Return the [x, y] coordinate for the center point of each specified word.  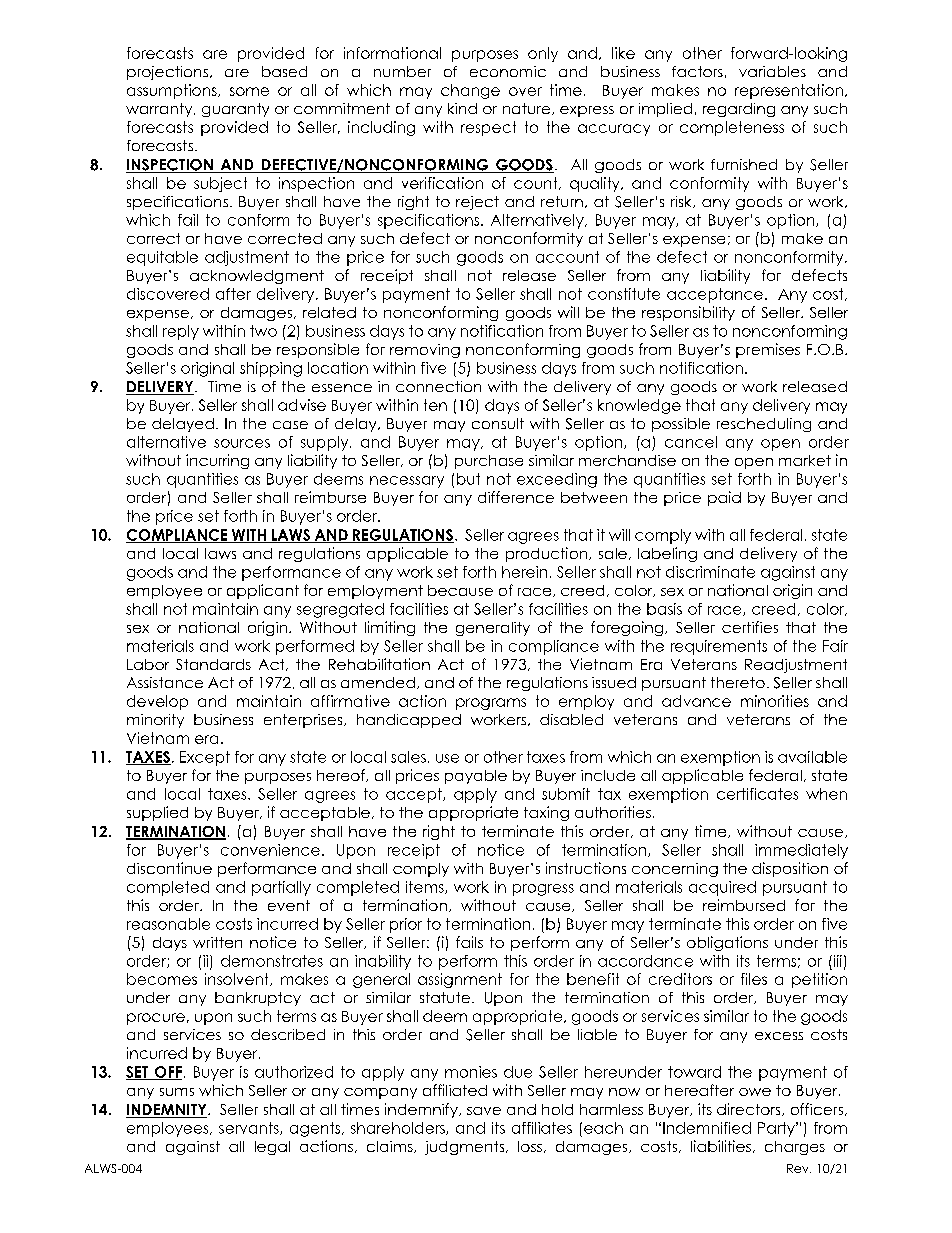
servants [250, 1128]
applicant [263, 591]
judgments [466, 1148]
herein [524, 572]
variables [772, 71]
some [249, 91]
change [470, 91]
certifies [750, 627]
